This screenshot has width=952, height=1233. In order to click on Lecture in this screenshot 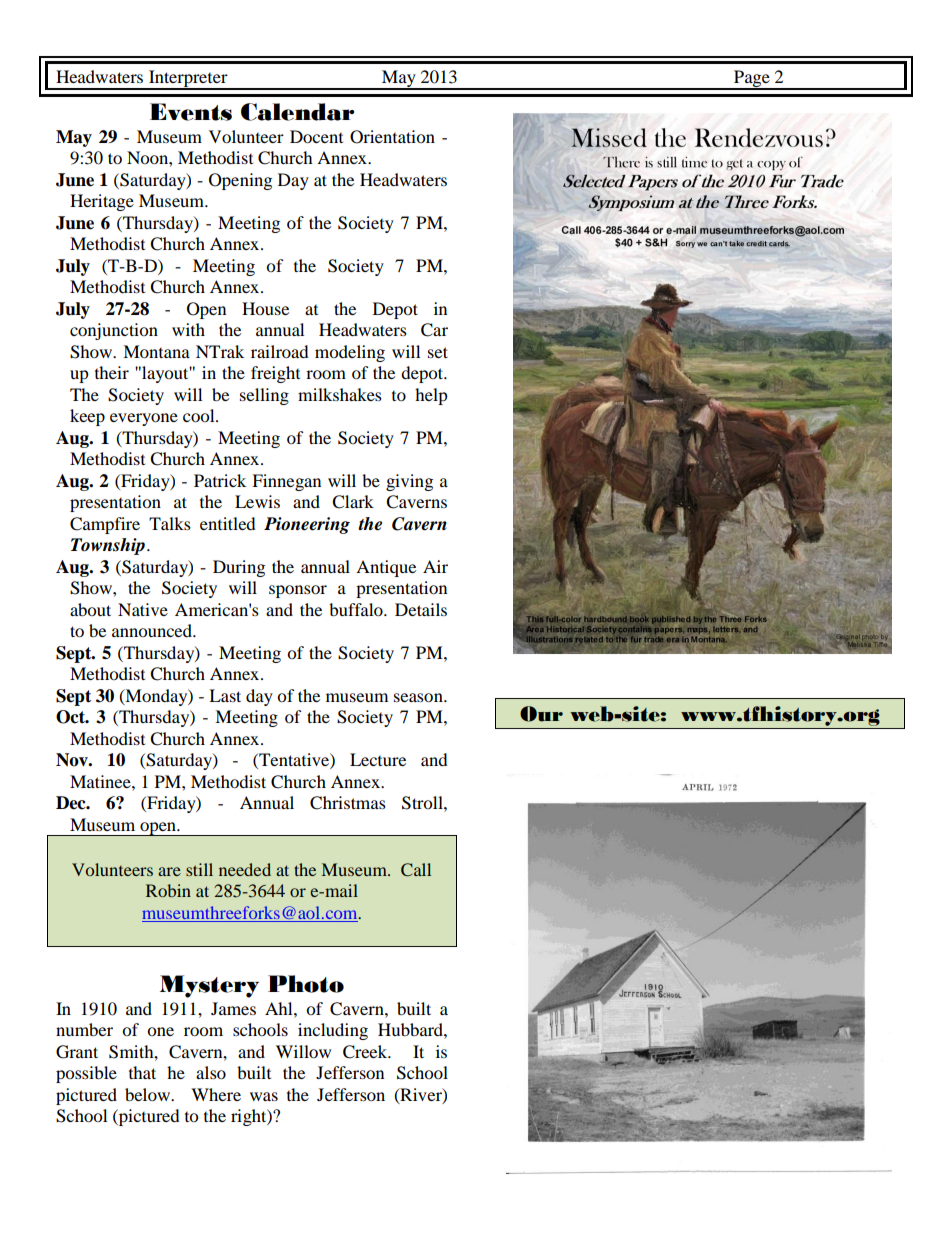, I will do `click(378, 759)`.
